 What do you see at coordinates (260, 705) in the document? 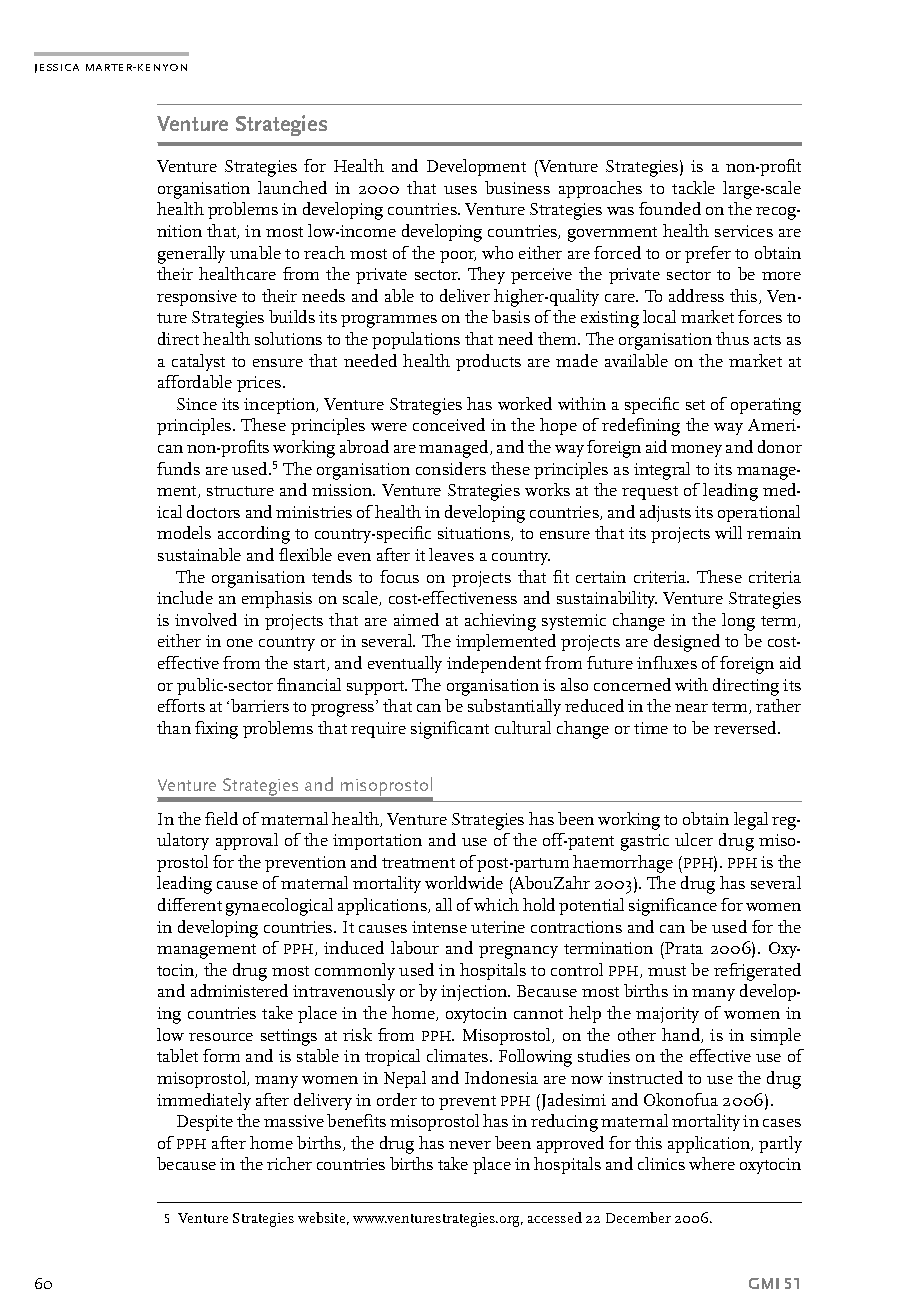
I see `barriers` at bounding box center [260, 705].
